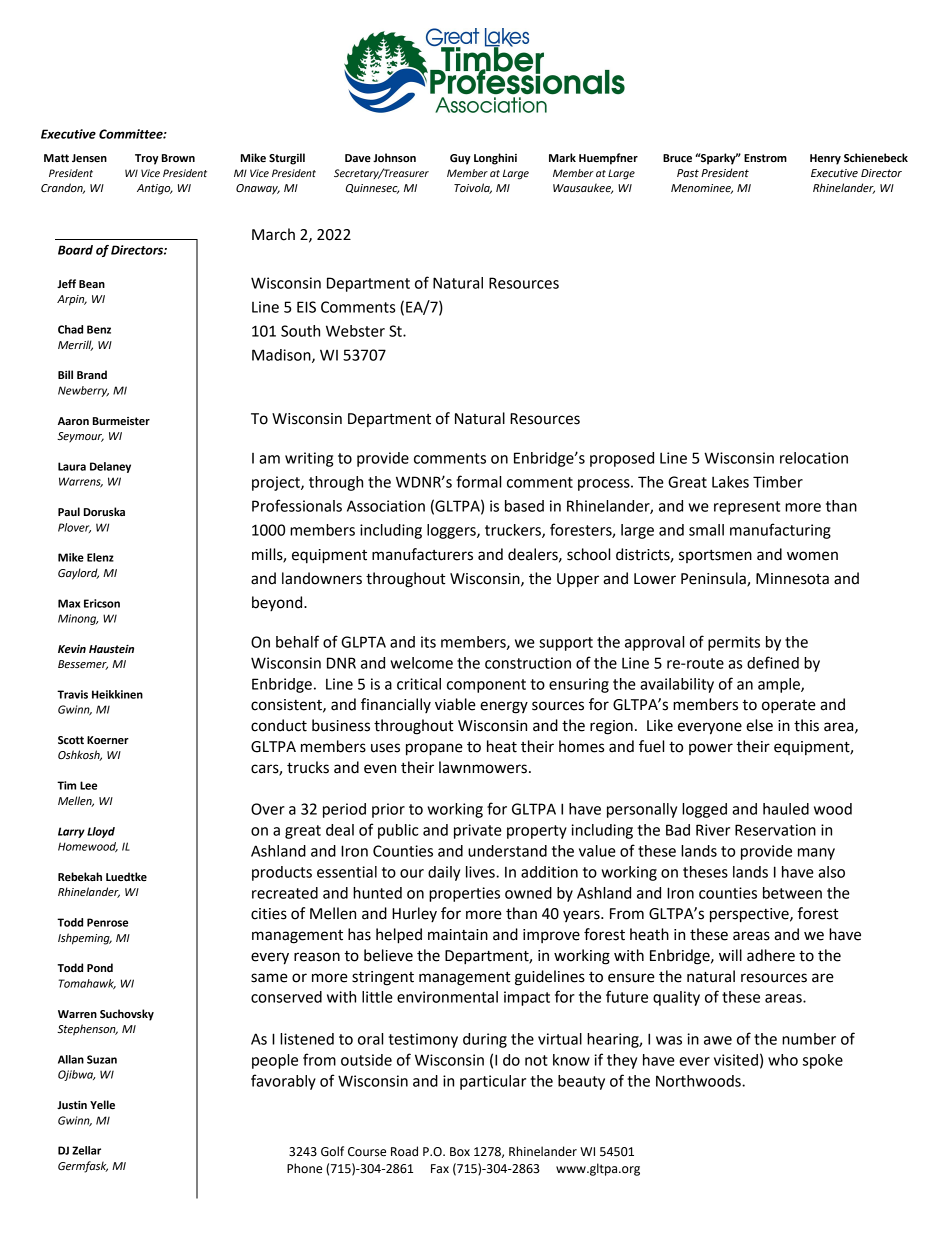 The image size is (952, 1233). What do you see at coordinates (421, 663) in the image?
I see `welcome` at bounding box center [421, 663].
